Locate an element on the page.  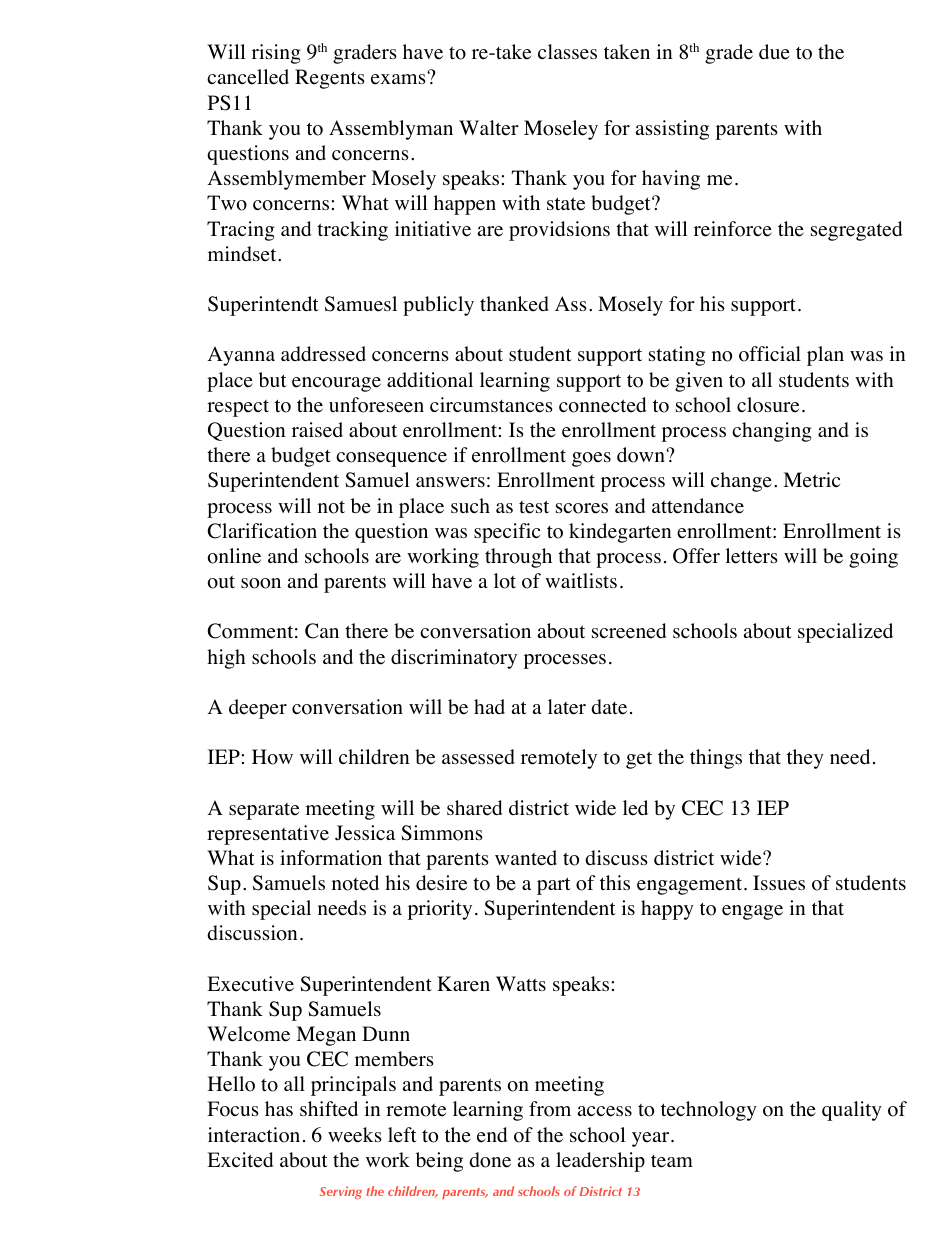
soon is located at coordinates (261, 583).
